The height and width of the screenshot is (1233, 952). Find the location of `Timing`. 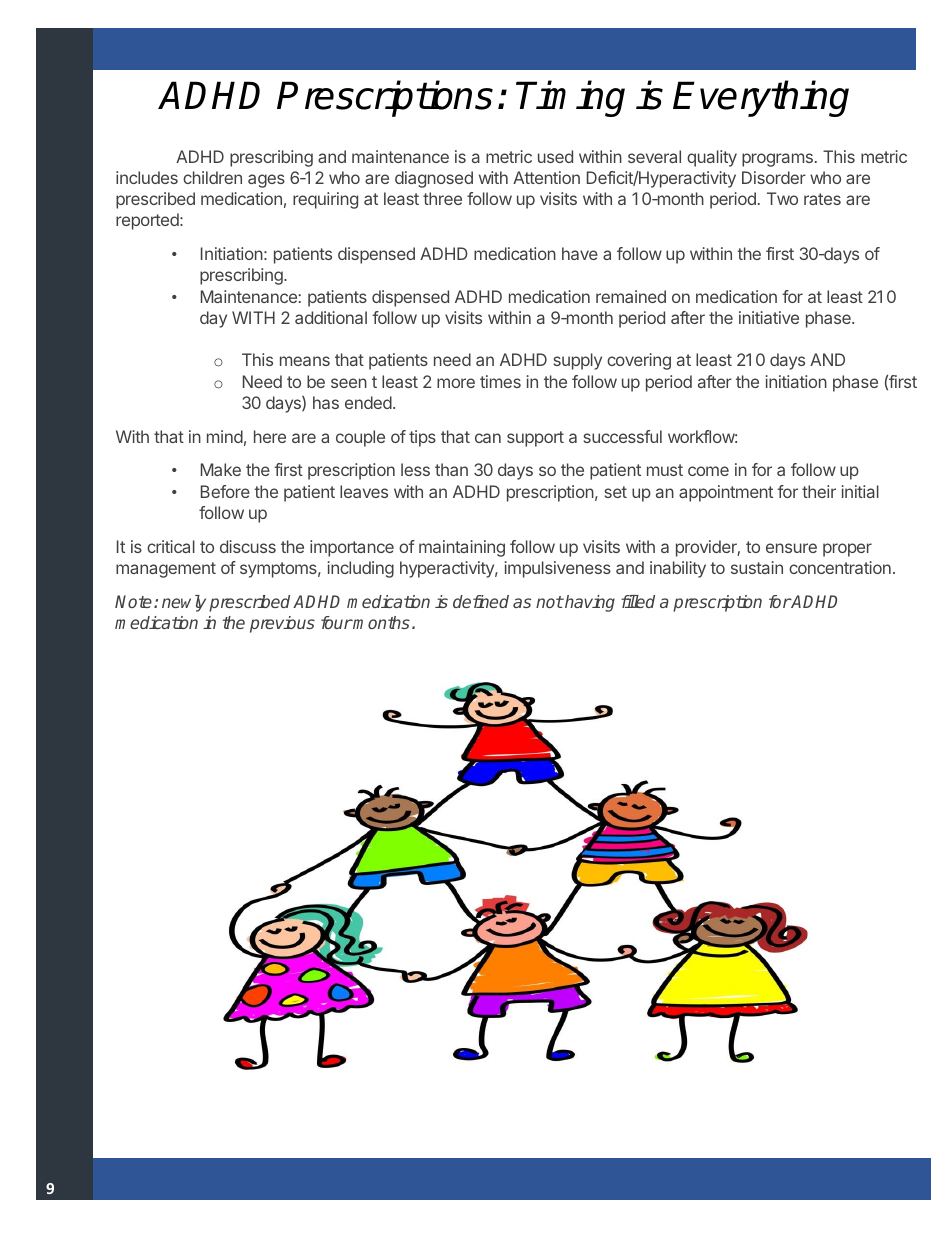

Timing is located at coordinates (570, 98).
